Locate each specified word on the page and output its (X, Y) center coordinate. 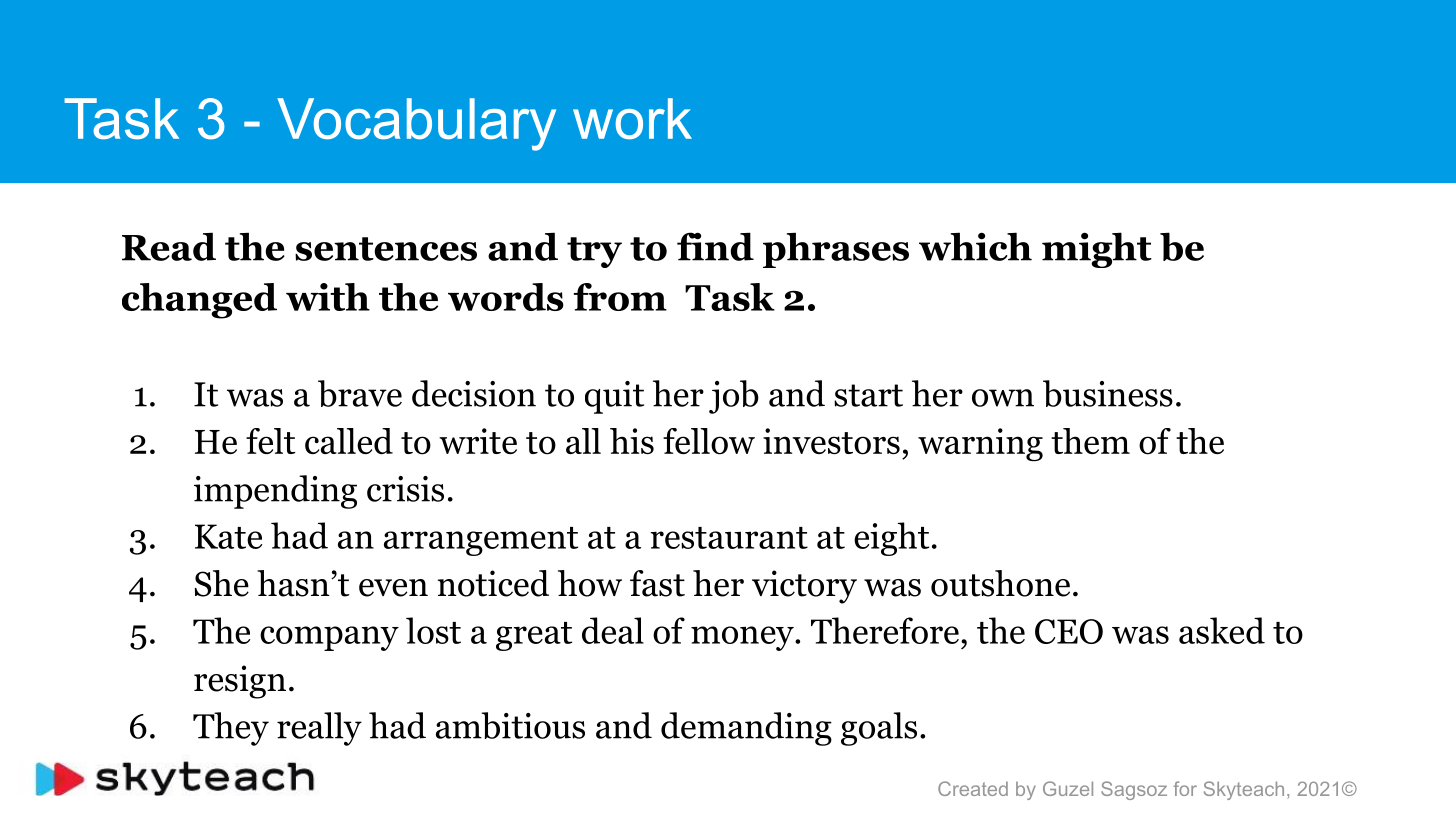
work (632, 119)
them (1090, 441)
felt (270, 441)
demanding (746, 729)
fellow (709, 441)
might (1097, 250)
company (329, 638)
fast (657, 583)
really (319, 729)
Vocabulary (416, 124)
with (328, 297)
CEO (1069, 631)
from (620, 297)
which (975, 246)
